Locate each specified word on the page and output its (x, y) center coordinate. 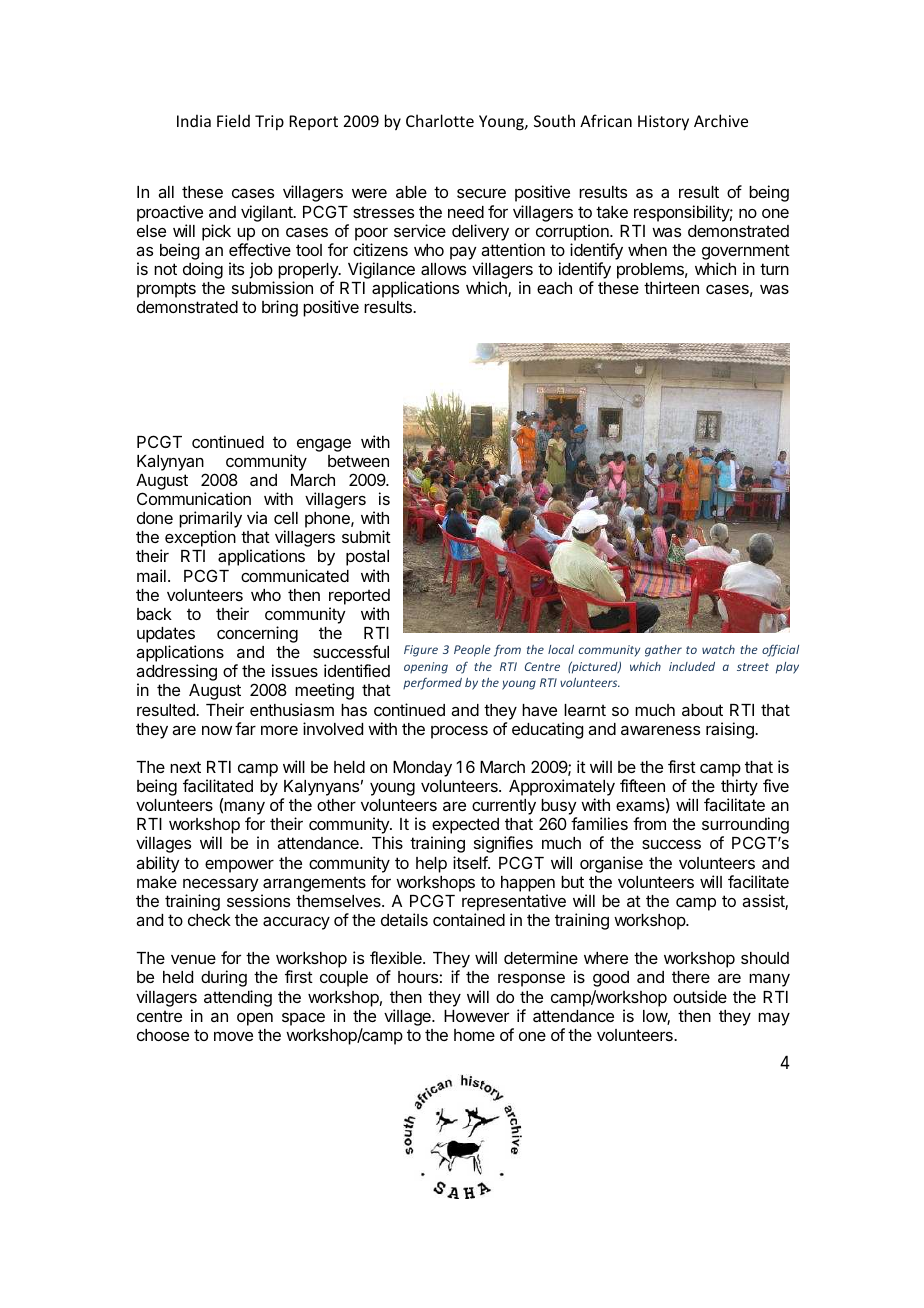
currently (504, 807)
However (476, 1016)
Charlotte (440, 120)
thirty (739, 789)
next (185, 767)
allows (443, 269)
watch (718, 649)
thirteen (671, 287)
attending (238, 998)
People (472, 651)
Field (233, 120)
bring (280, 308)
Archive (721, 120)
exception (200, 538)
